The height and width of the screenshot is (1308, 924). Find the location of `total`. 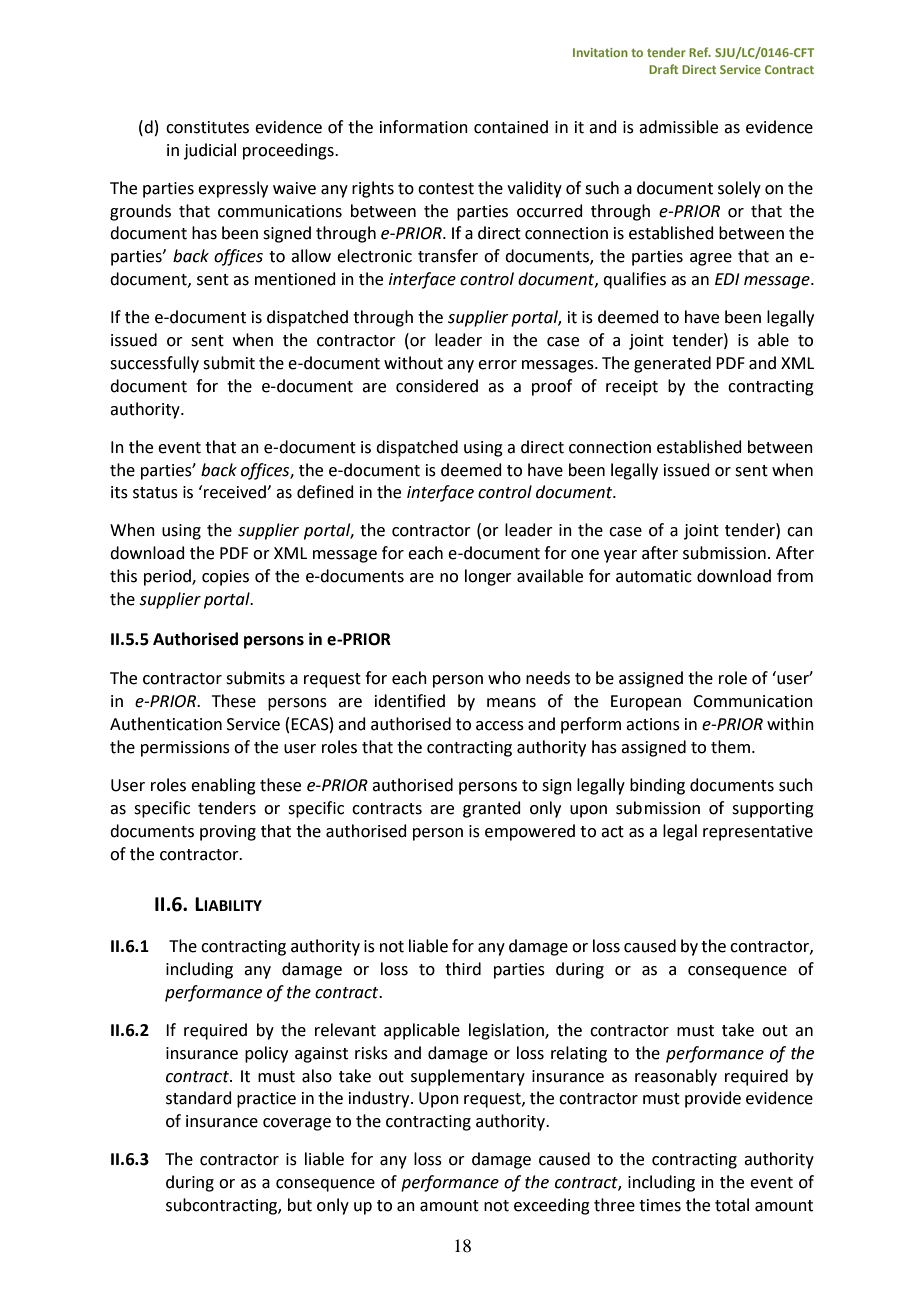

total is located at coordinates (732, 1205).
